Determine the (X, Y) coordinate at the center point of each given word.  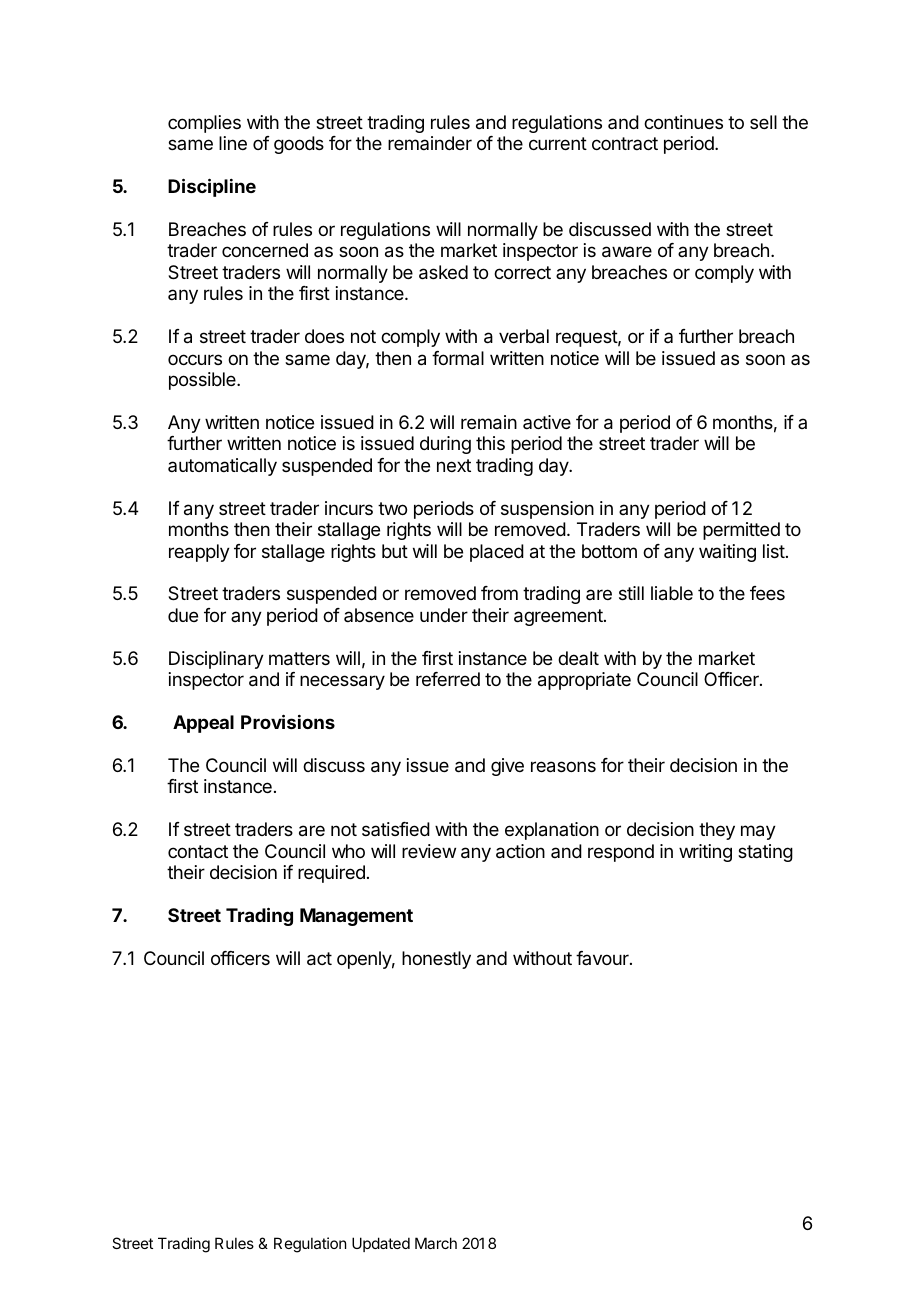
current (558, 143)
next (454, 465)
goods (299, 145)
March (436, 1243)
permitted (741, 531)
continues (683, 122)
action (520, 851)
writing (705, 853)
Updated (381, 1244)
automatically (222, 467)
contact (198, 851)
